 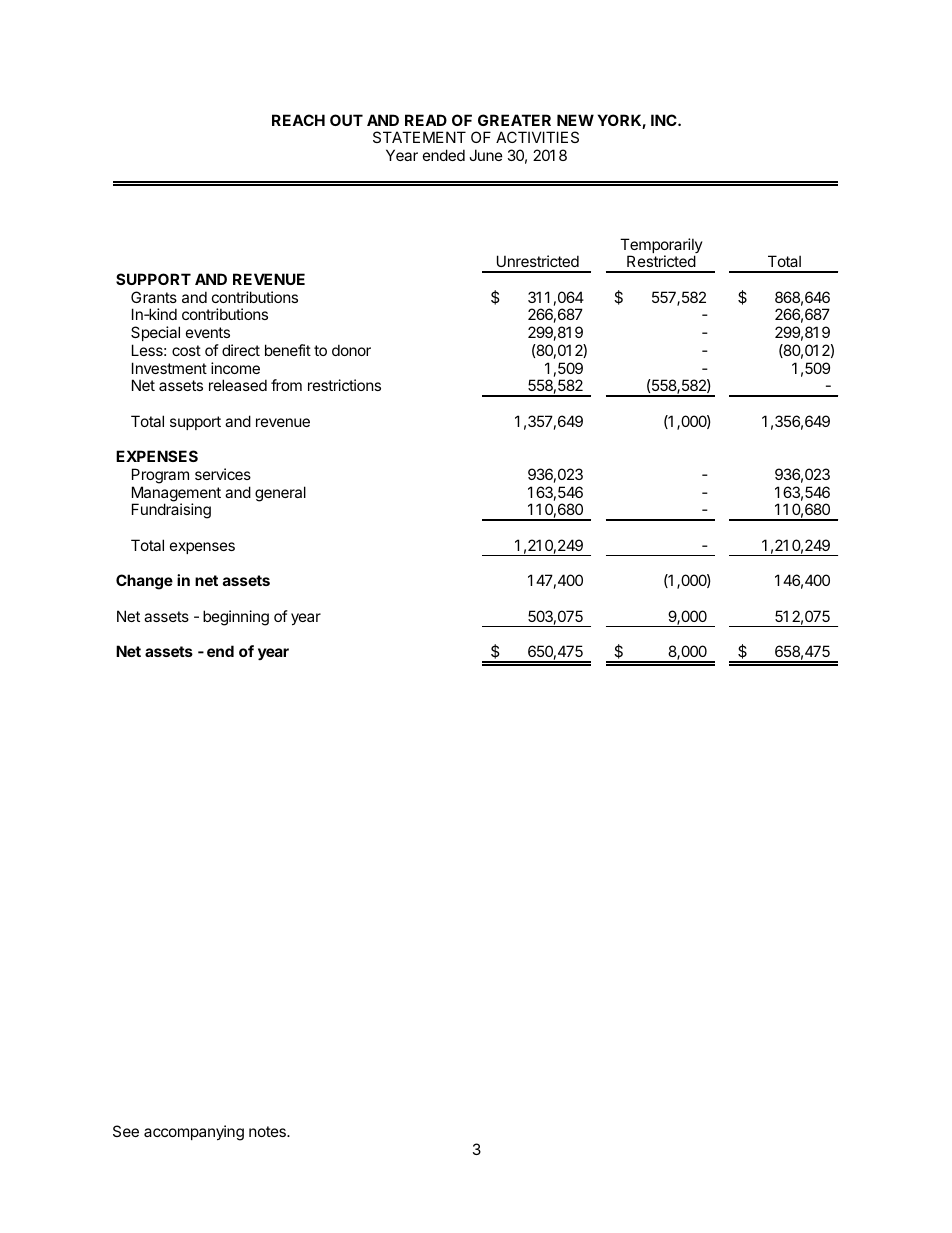 I want to click on STATEMENT, so click(x=419, y=137).
